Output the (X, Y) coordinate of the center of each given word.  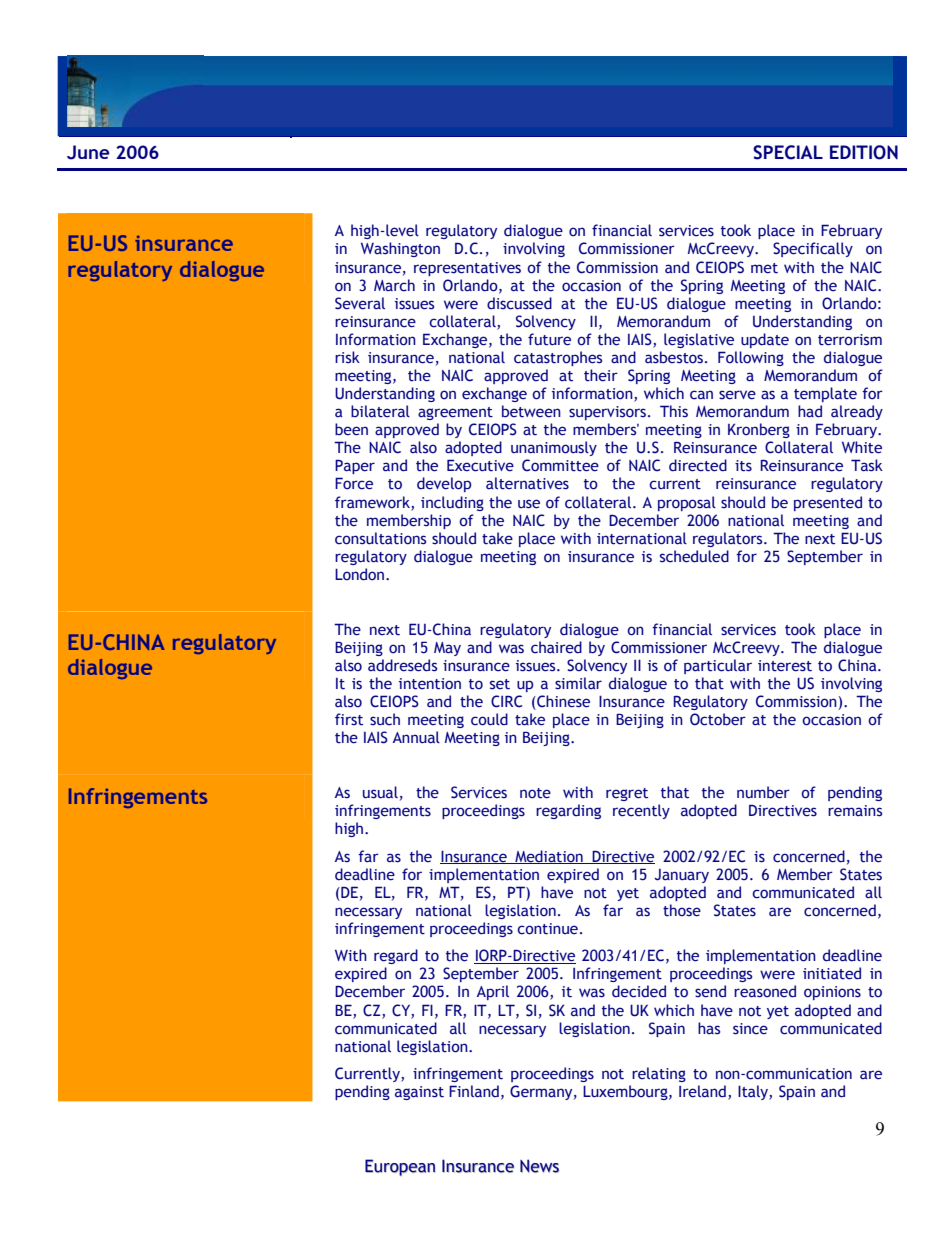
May (447, 649)
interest (785, 666)
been (351, 429)
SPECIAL (788, 152)
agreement (455, 413)
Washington (400, 249)
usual (380, 792)
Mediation (549, 857)
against (419, 1093)
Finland (474, 1091)
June (88, 152)
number (763, 792)
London (361, 574)
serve (737, 395)
